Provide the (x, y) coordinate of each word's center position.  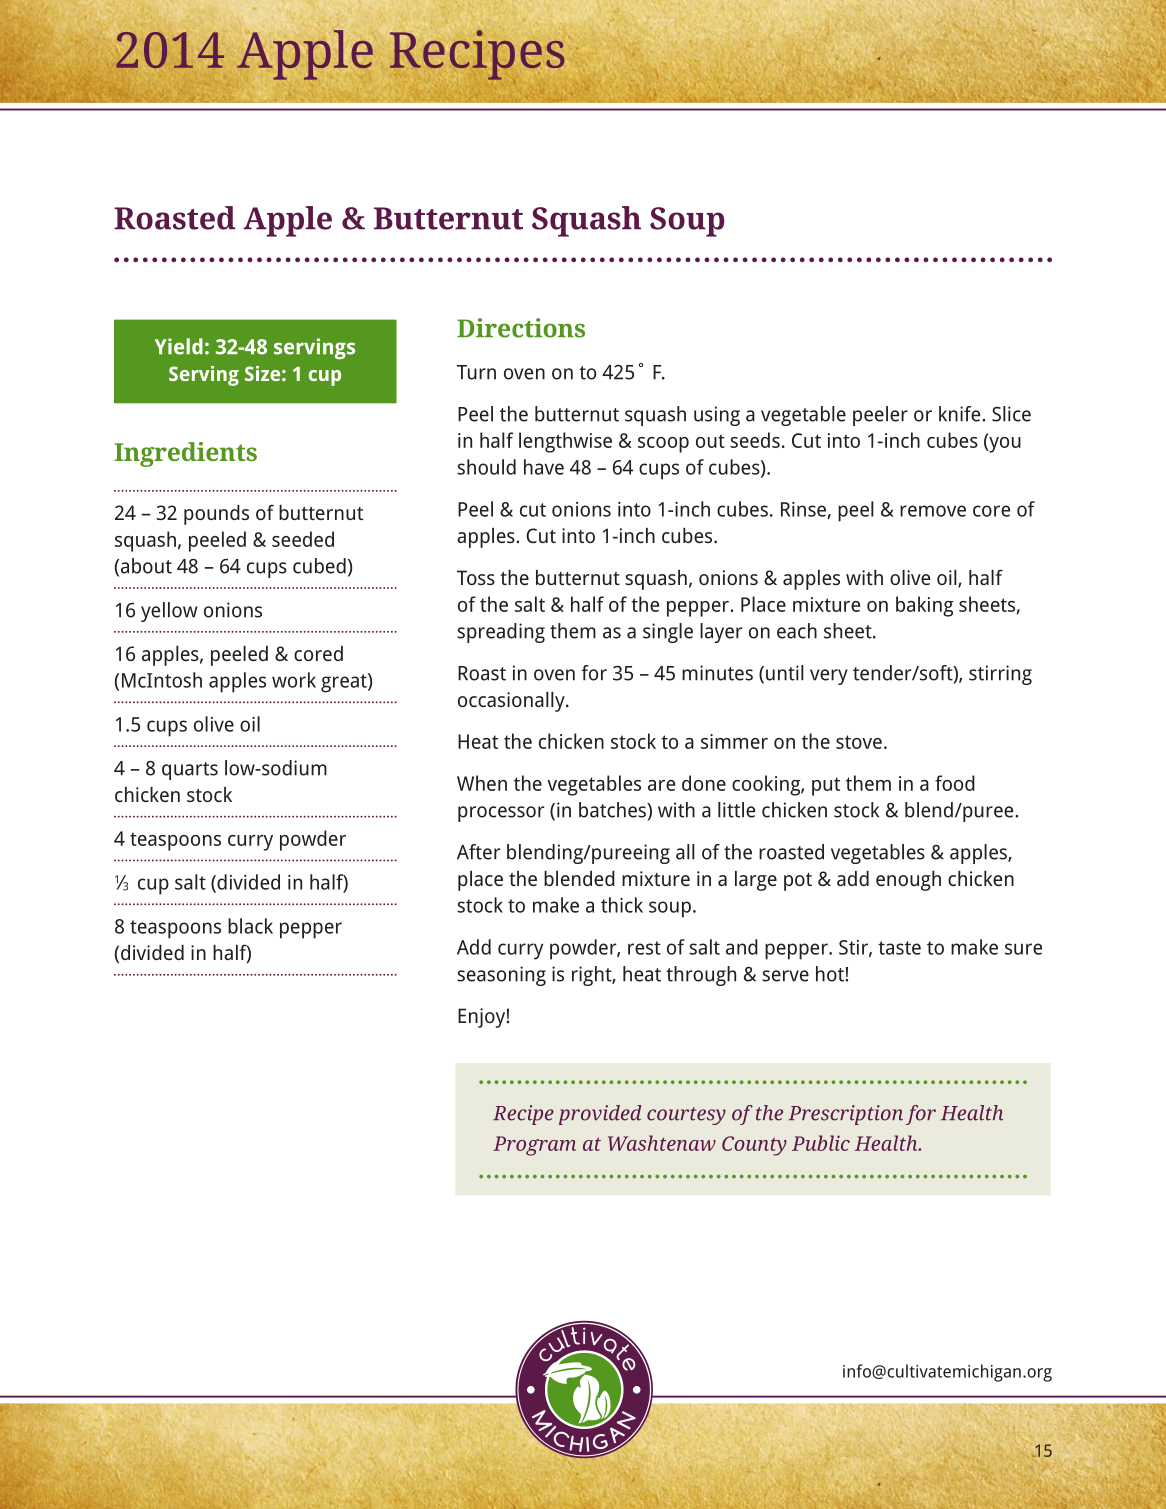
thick (622, 905)
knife (961, 414)
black (250, 926)
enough (908, 881)
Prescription (845, 1115)
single (668, 633)
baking (924, 606)
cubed (319, 566)
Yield (179, 346)
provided (600, 1115)
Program (534, 1146)
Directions (521, 328)
